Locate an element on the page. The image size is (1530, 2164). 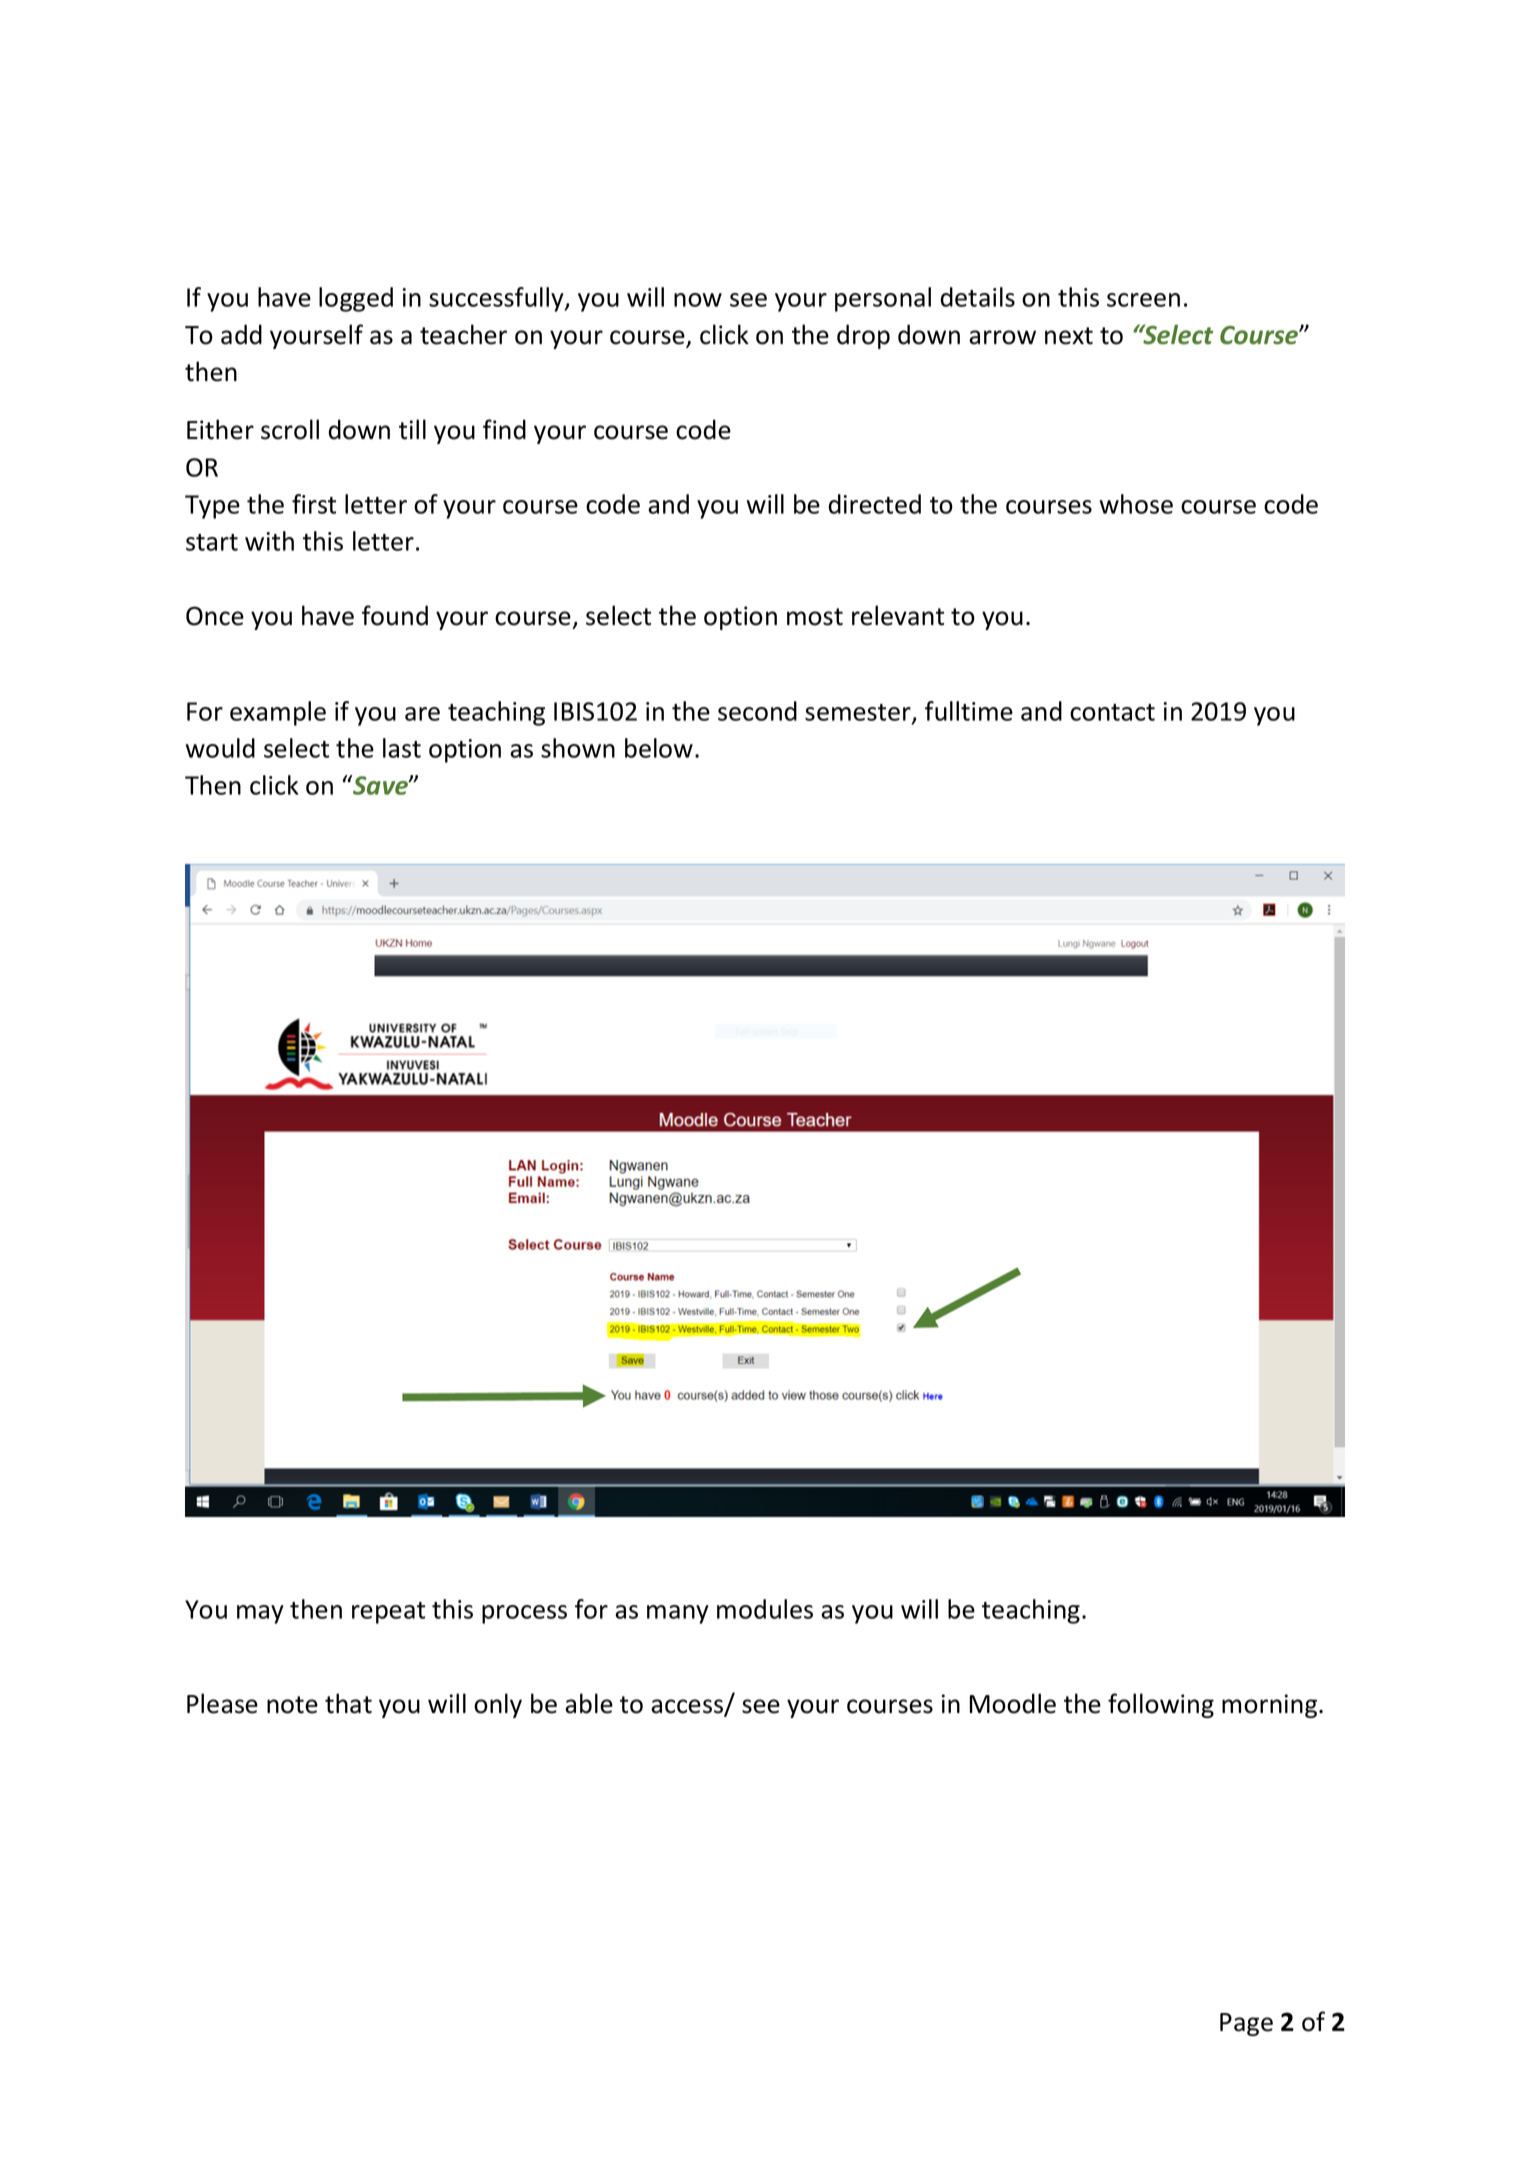
logged is located at coordinates (356, 299).
